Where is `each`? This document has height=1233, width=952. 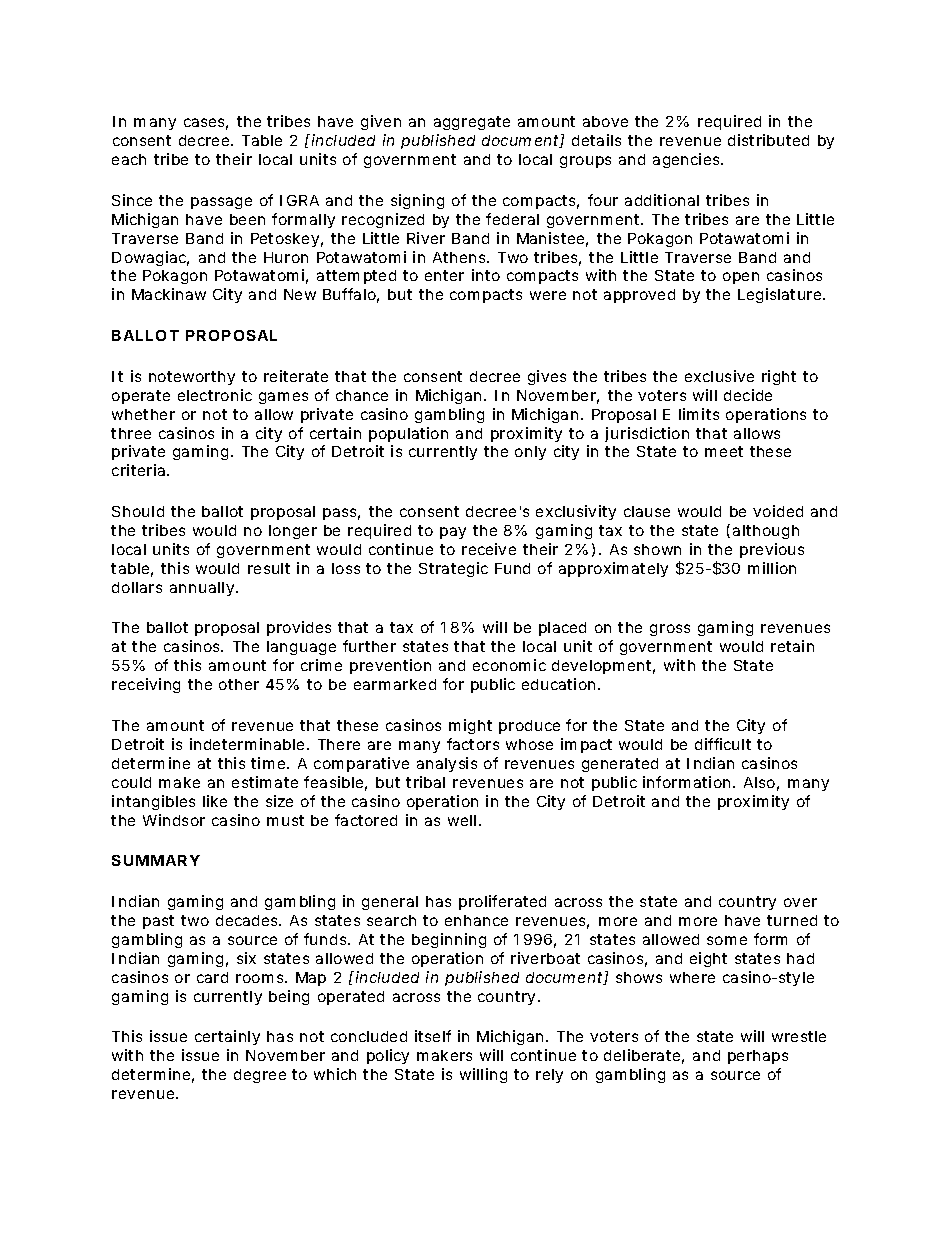 each is located at coordinates (129, 159).
